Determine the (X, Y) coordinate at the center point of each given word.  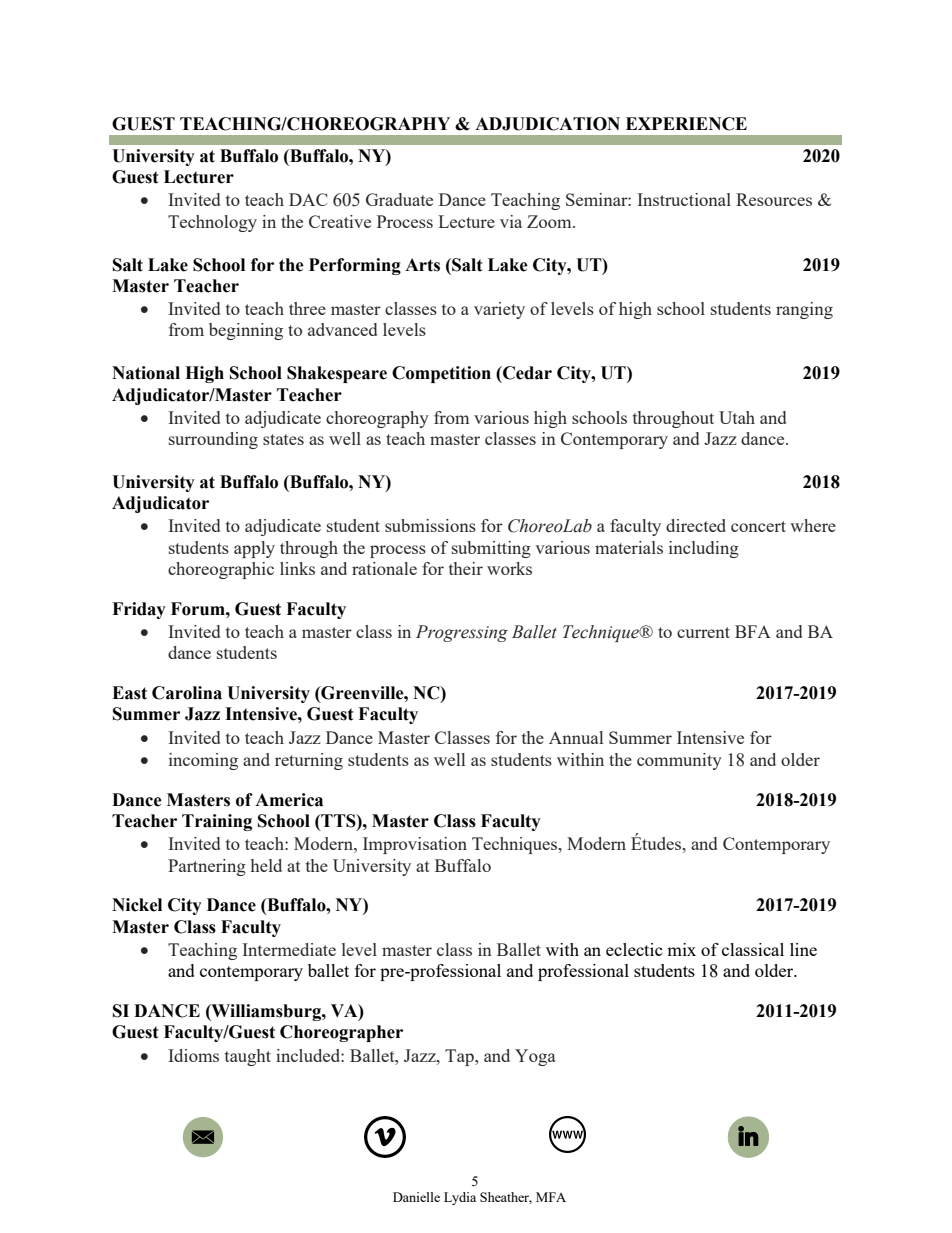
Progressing (462, 633)
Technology (212, 223)
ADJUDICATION (547, 124)
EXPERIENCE (686, 124)
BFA (753, 631)
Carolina (187, 693)
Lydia (460, 1198)
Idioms (193, 1055)
